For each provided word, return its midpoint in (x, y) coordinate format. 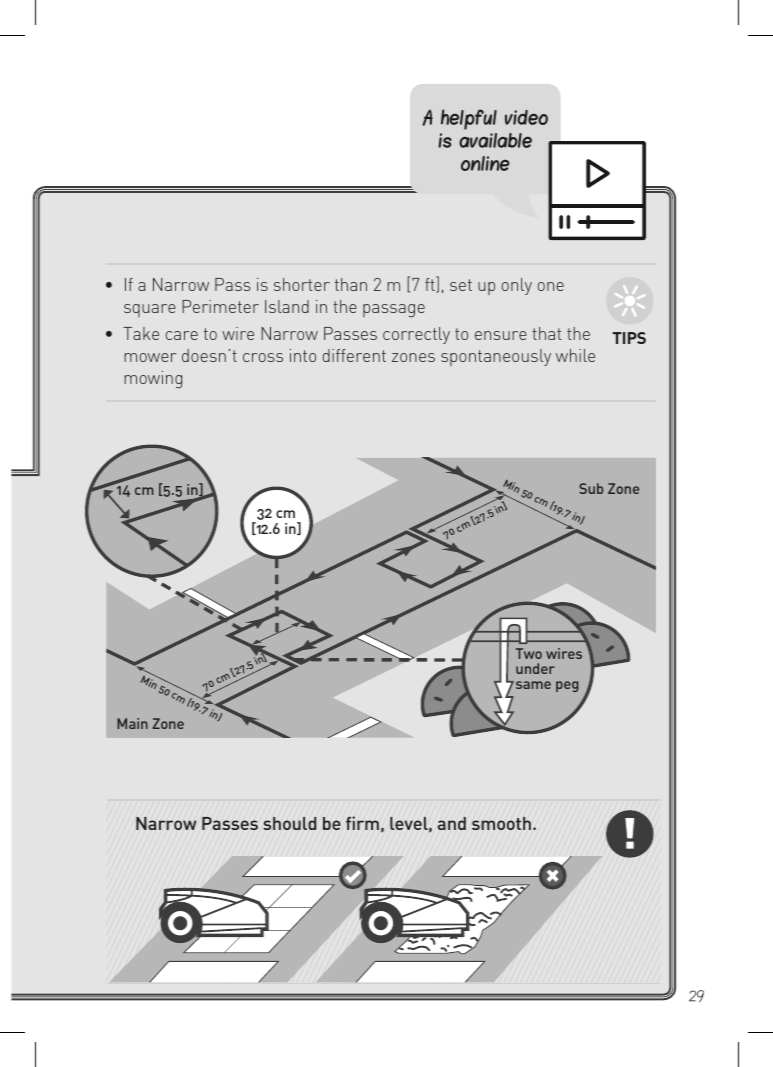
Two (529, 653)
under (535, 668)
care (181, 335)
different (354, 355)
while (575, 355)
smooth (501, 823)
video (526, 117)
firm (362, 823)
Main (132, 723)
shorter (302, 284)
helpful (469, 119)
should (290, 823)
